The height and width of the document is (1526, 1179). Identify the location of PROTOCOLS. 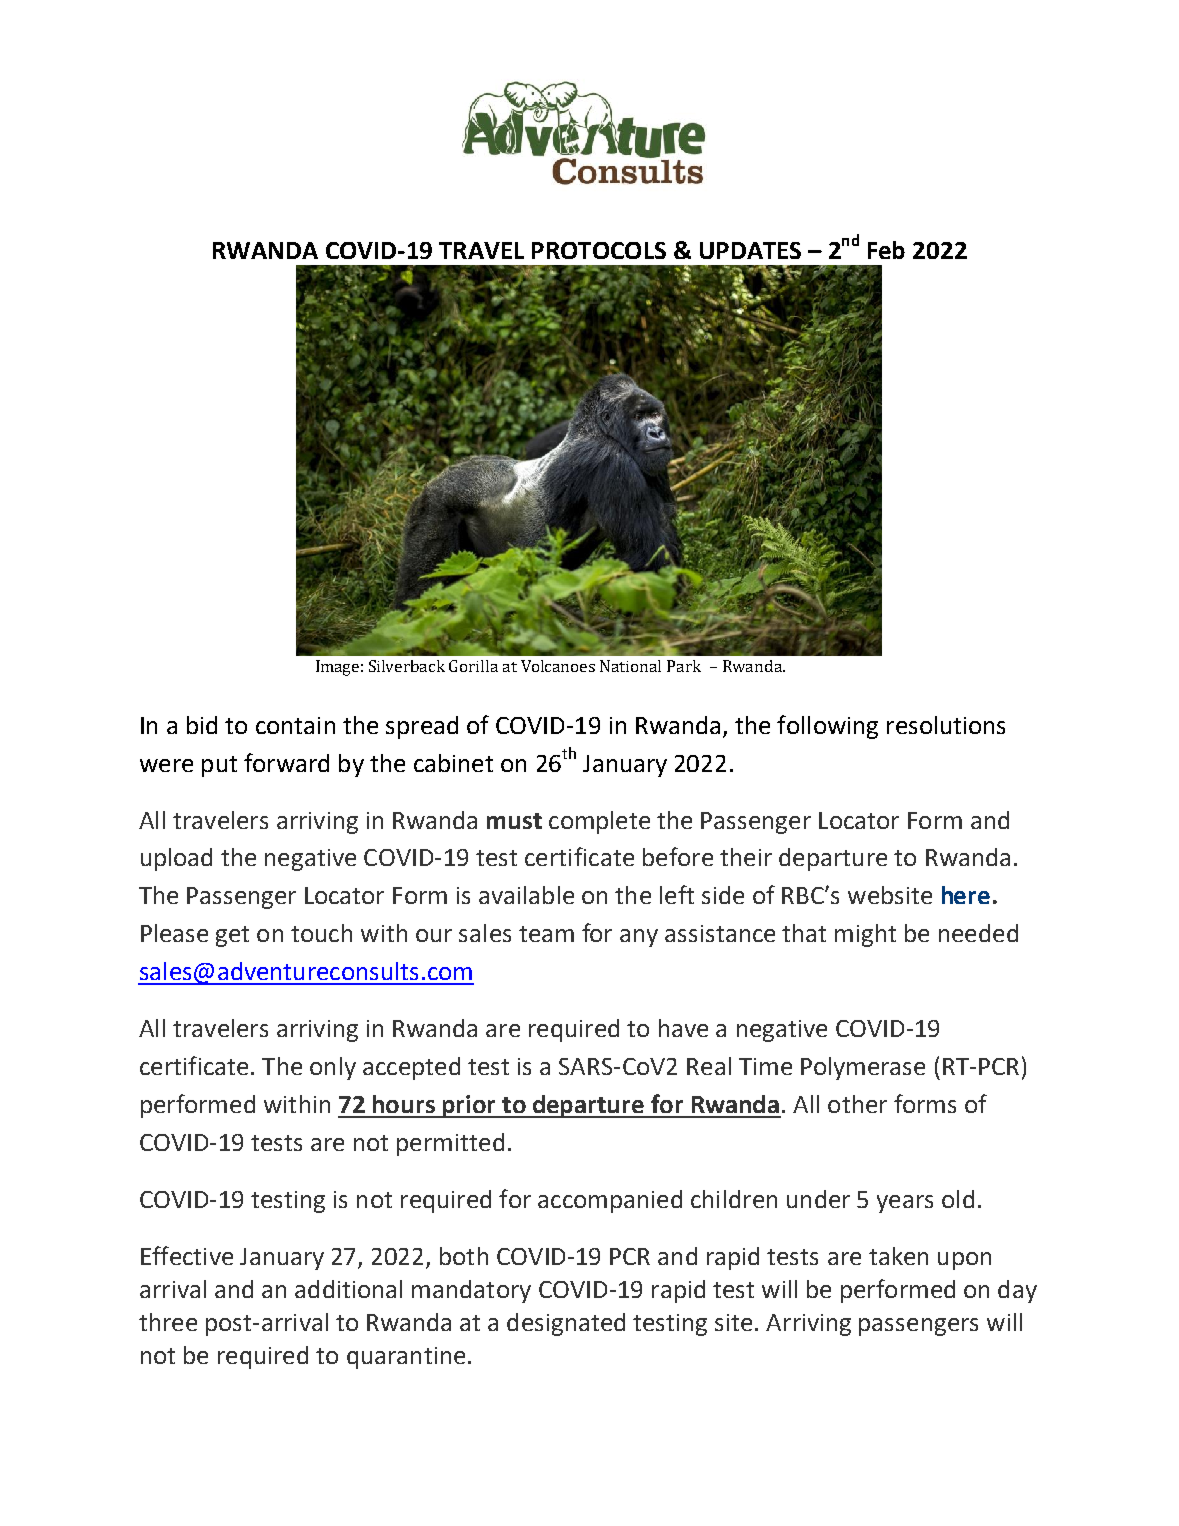
(599, 250).
